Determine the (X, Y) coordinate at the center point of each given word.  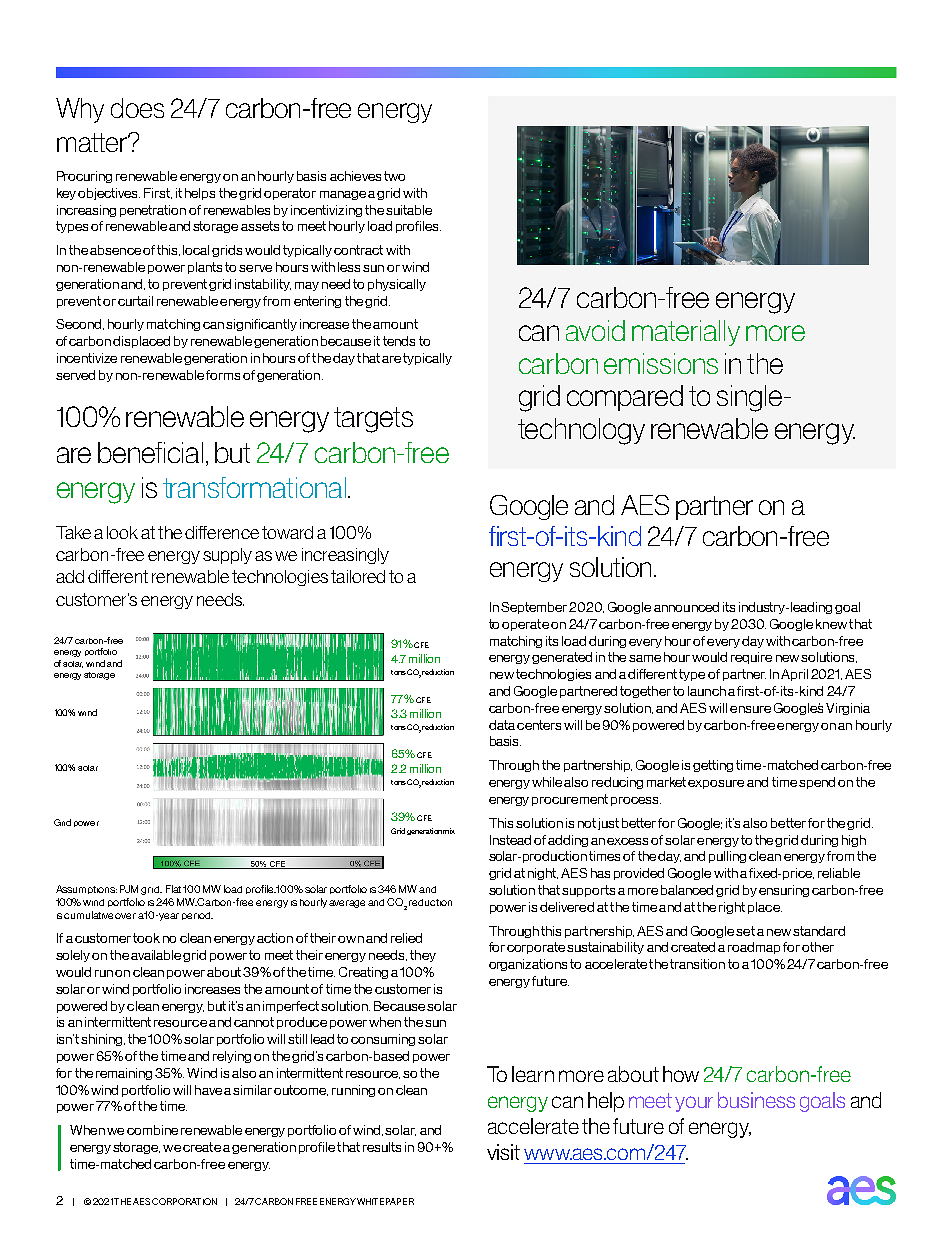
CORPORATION (184, 1201)
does (137, 108)
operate (525, 625)
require (751, 658)
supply (227, 556)
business (756, 1100)
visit (503, 1152)
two (394, 176)
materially (686, 333)
